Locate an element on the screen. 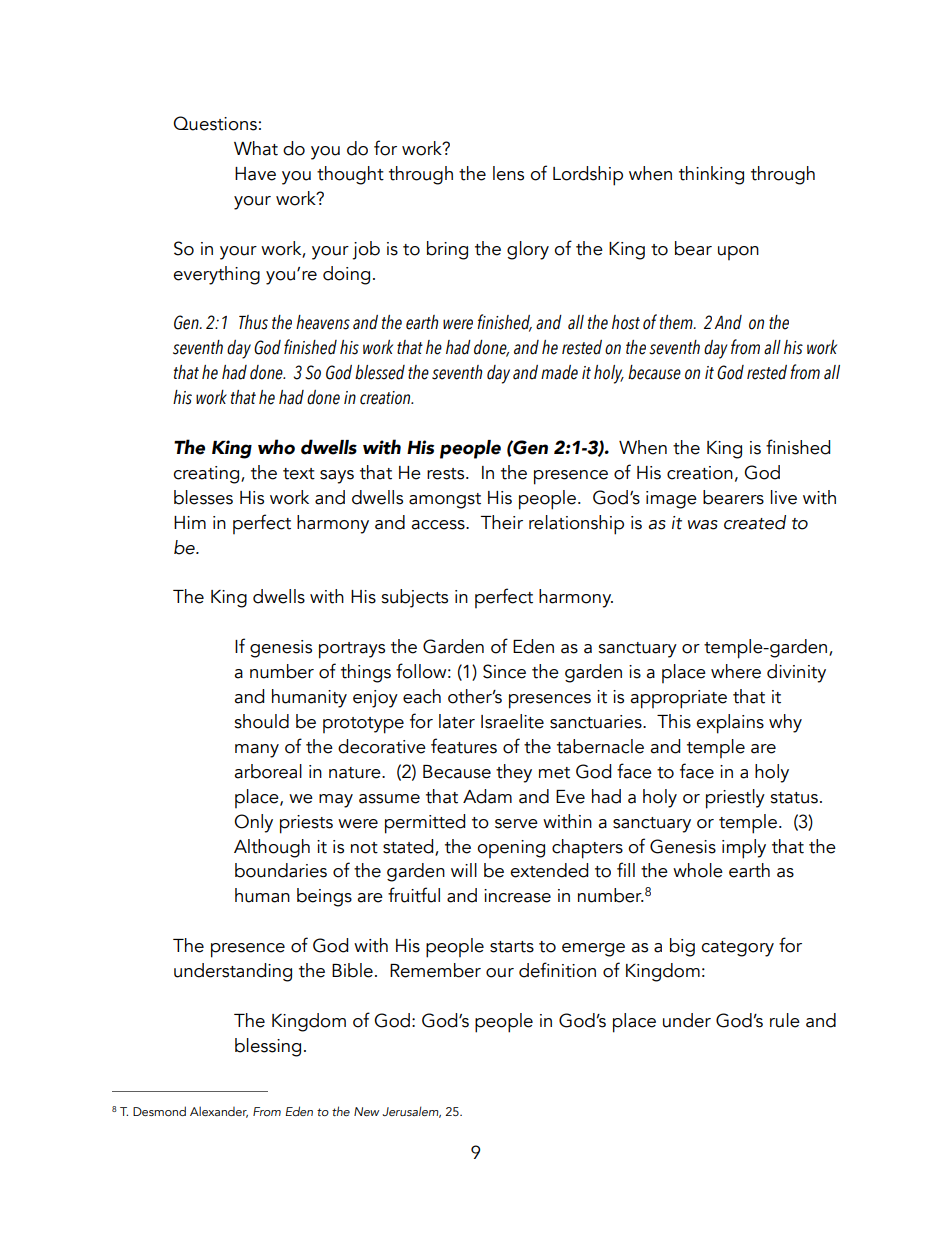 Image resolution: width=952 pixels, height=1233 pixels. priestly is located at coordinates (735, 799).
